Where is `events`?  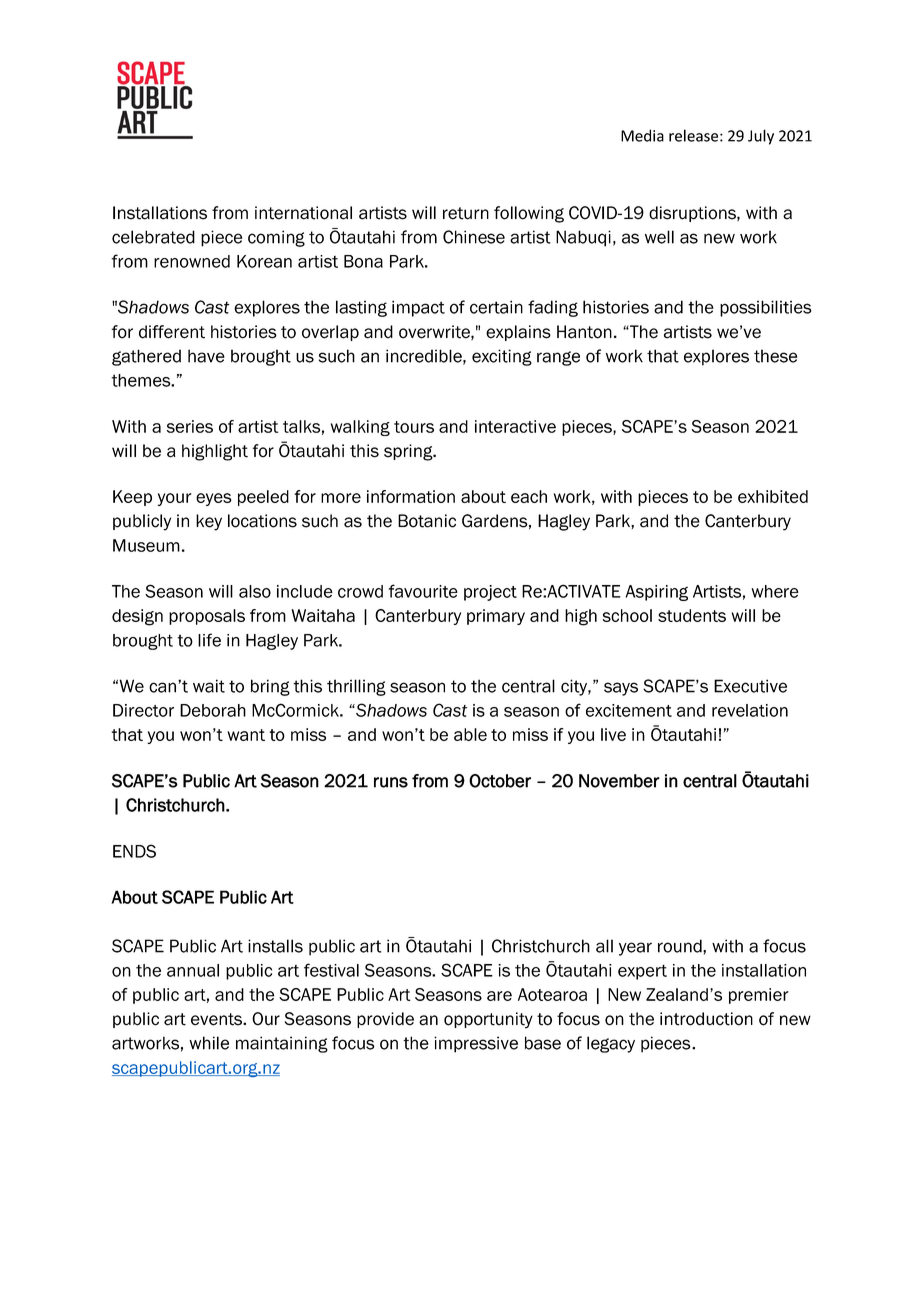
events is located at coordinates (217, 1019).
